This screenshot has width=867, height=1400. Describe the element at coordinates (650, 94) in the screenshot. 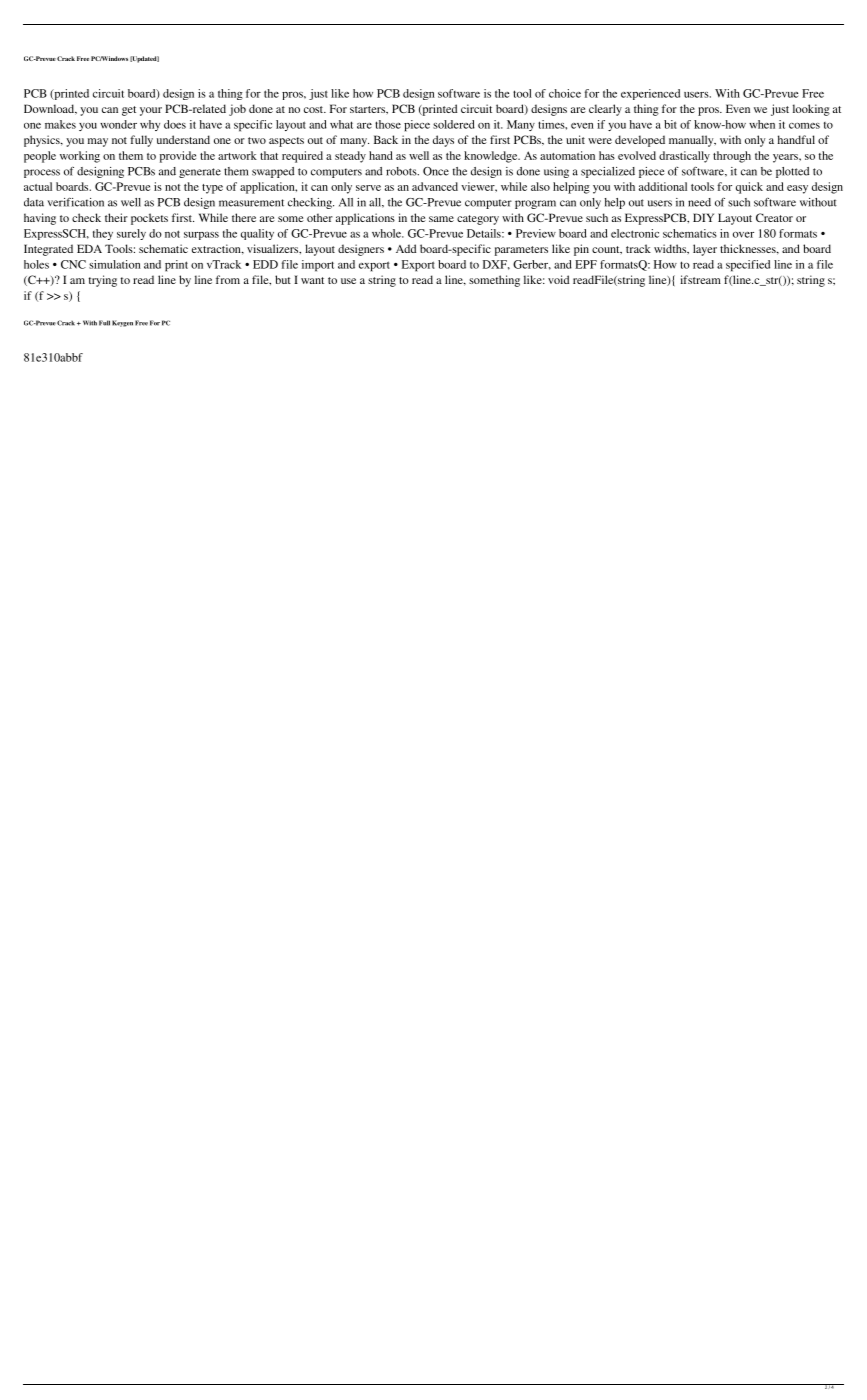

I see `experienced` at that location.
